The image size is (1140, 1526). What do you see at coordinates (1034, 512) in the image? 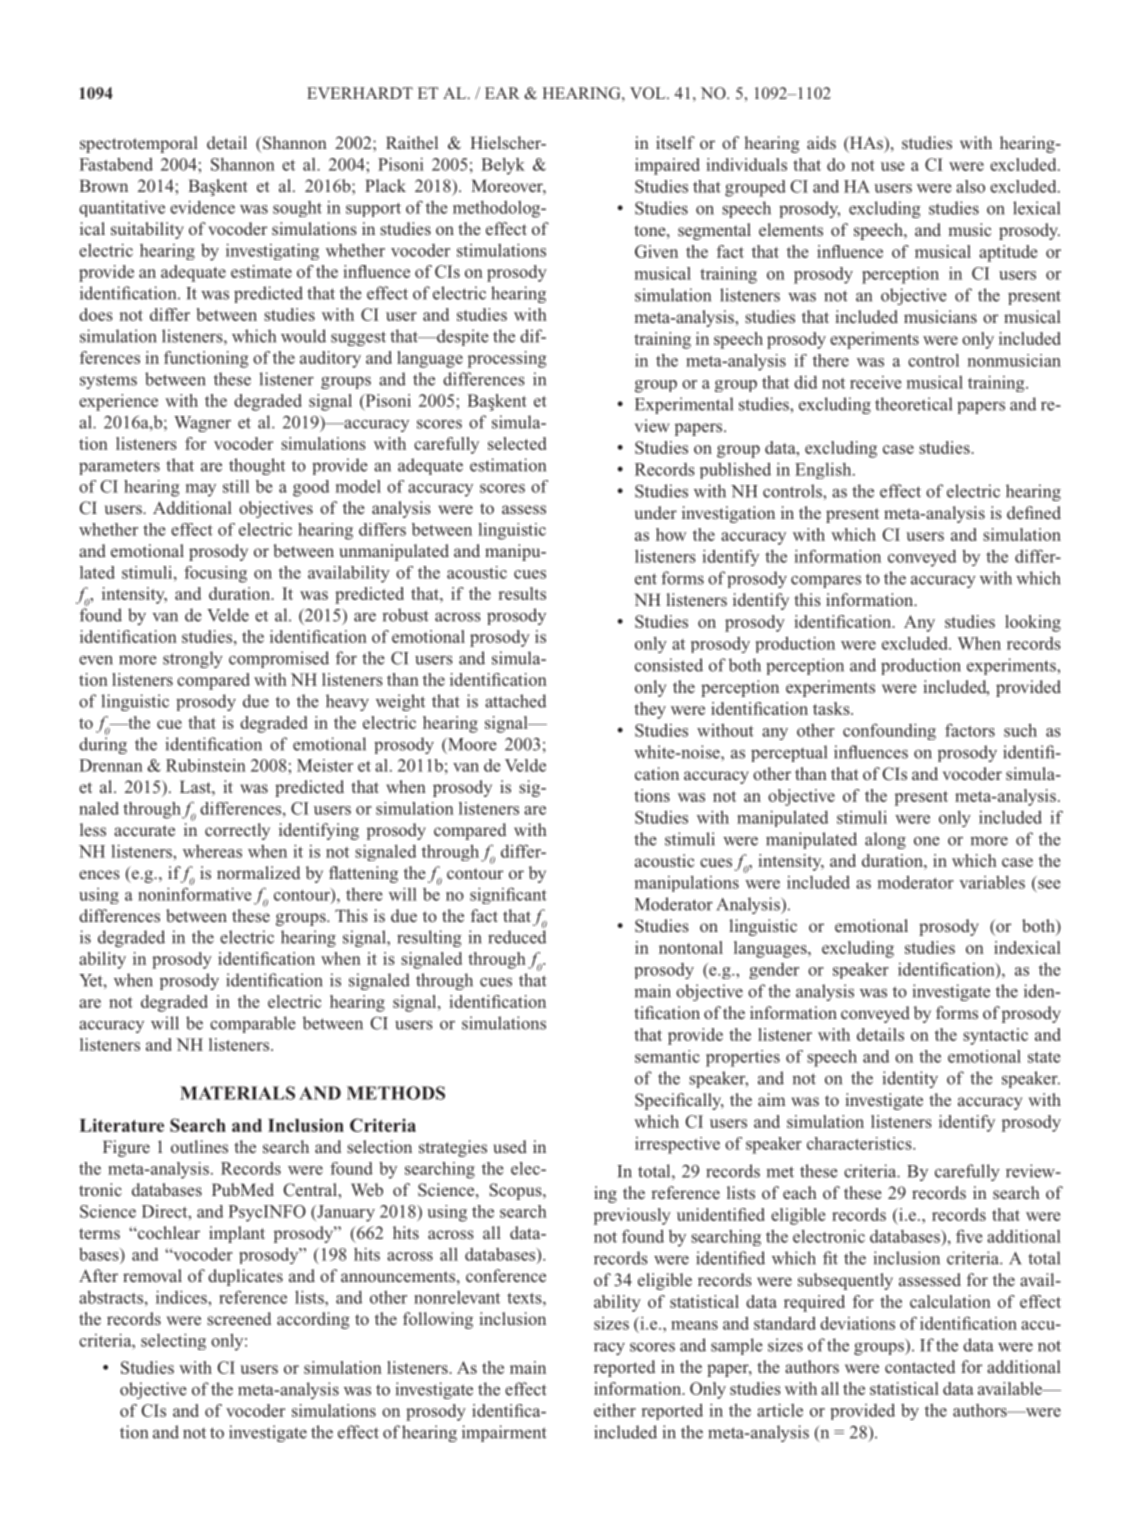
I see `defined` at bounding box center [1034, 512].
